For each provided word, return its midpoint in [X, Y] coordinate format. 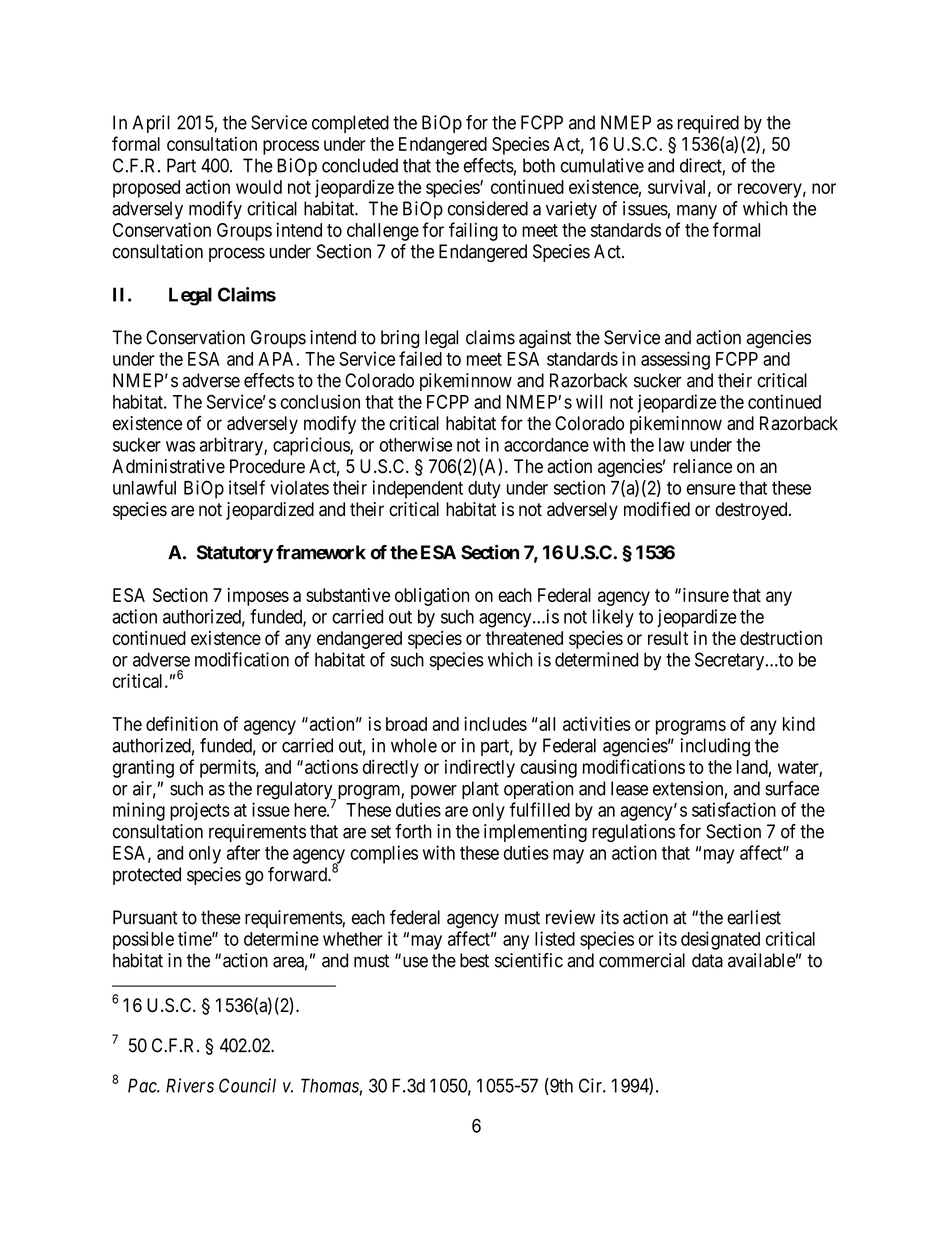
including [715, 747]
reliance [702, 466]
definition [182, 723]
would [259, 187]
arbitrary [232, 446]
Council [247, 1085]
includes [495, 723]
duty [484, 490]
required [708, 124]
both [539, 165]
